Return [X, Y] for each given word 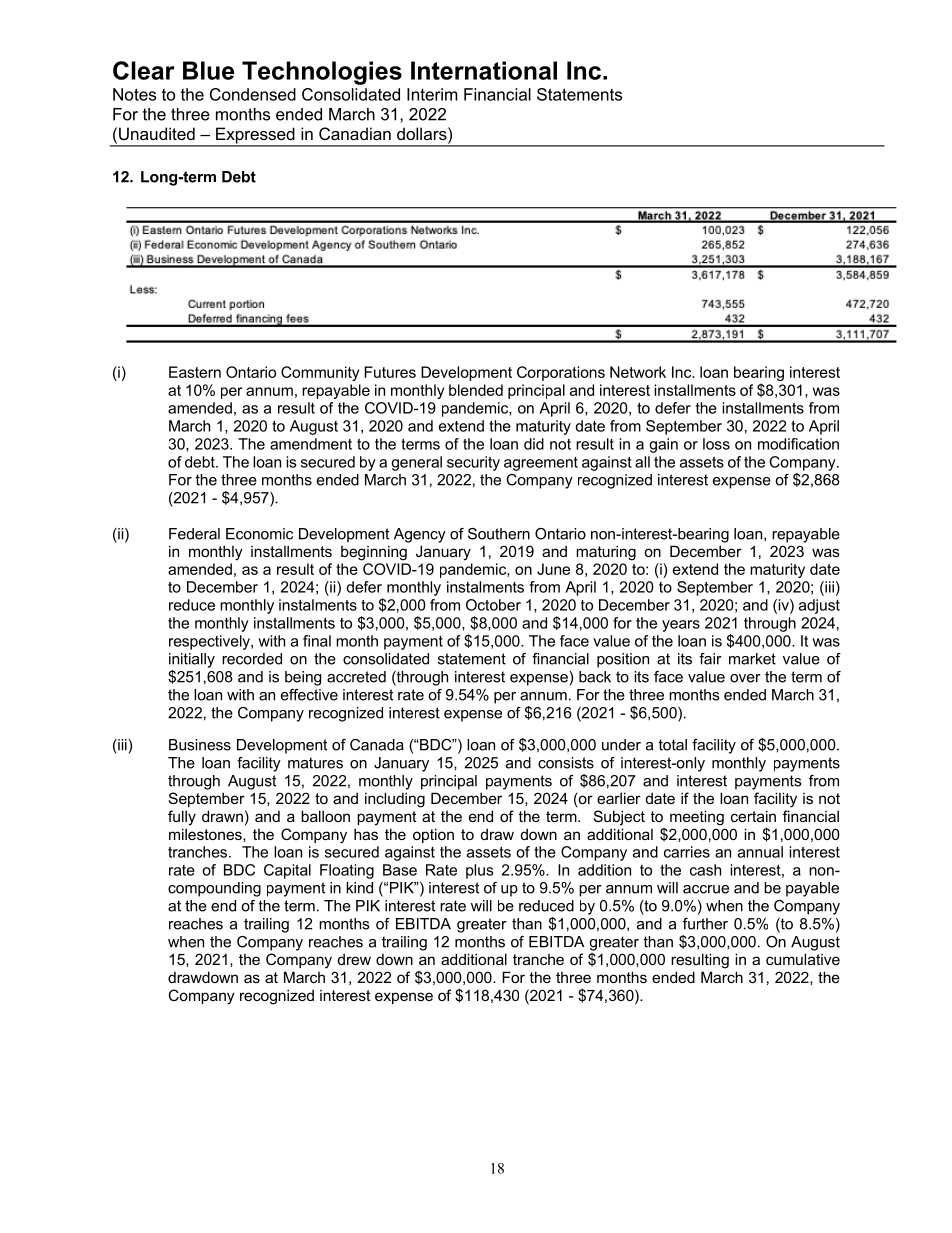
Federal [194, 534]
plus [479, 871]
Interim [432, 94]
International [484, 70]
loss [716, 444]
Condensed [253, 94]
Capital [287, 871]
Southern [499, 534]
